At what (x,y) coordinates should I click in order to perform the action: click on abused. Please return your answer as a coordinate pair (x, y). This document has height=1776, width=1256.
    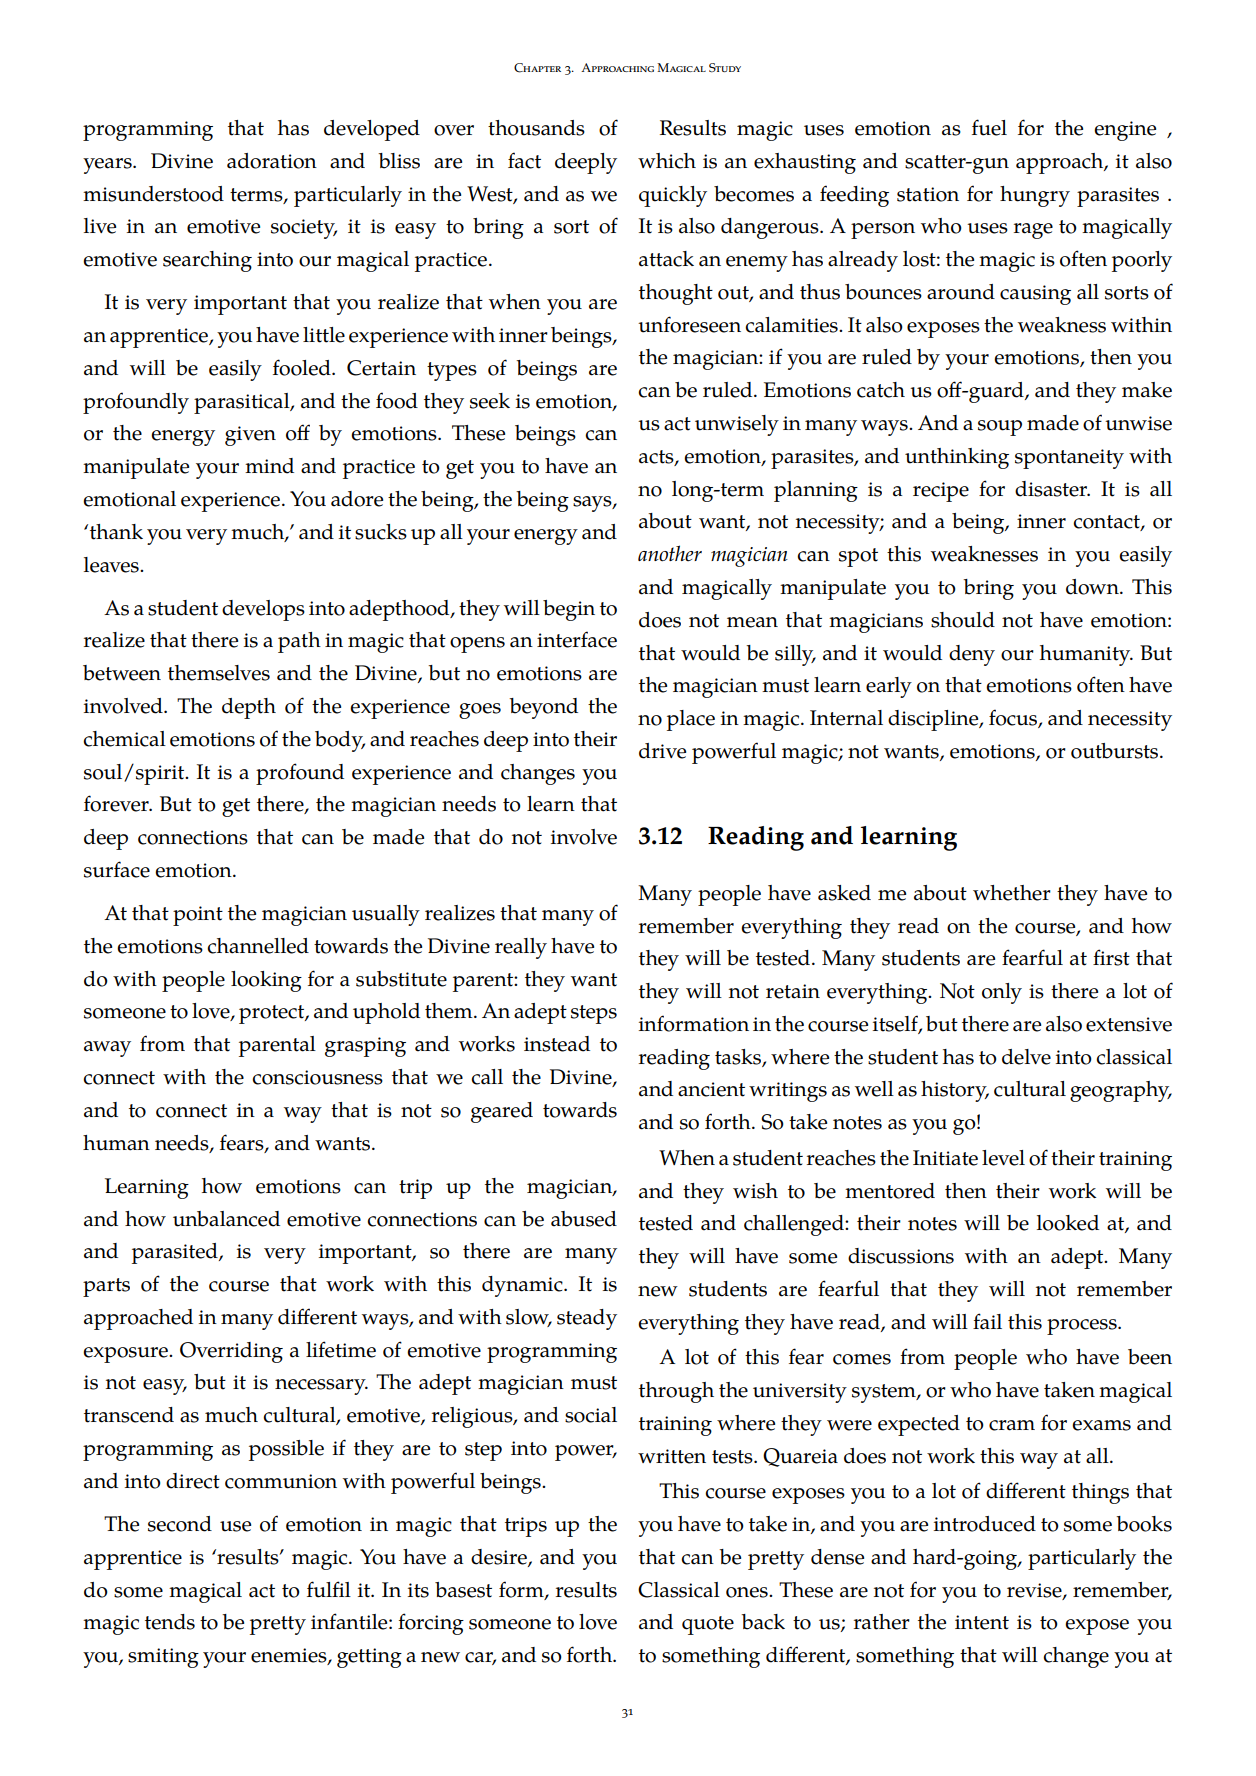
    Looking at the image, I should click on (584, 1219).
